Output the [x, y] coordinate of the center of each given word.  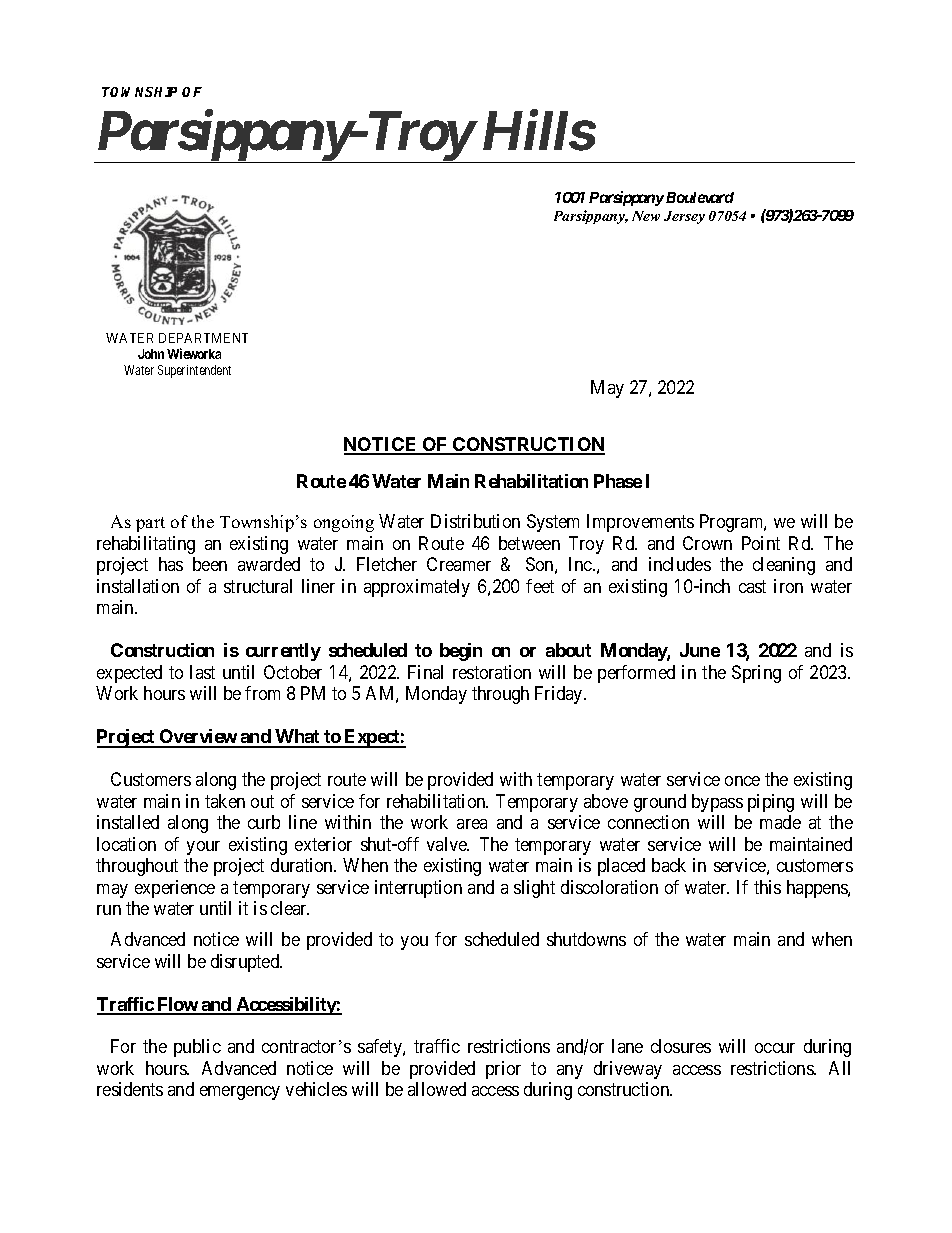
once [742, 781]
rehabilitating [146, 545]
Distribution [475, 521]
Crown [707, 543]
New [646, 216]
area [472, 824]
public [197, 1048]
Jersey [684, 217]
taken [225, 801]
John [151, 354]
